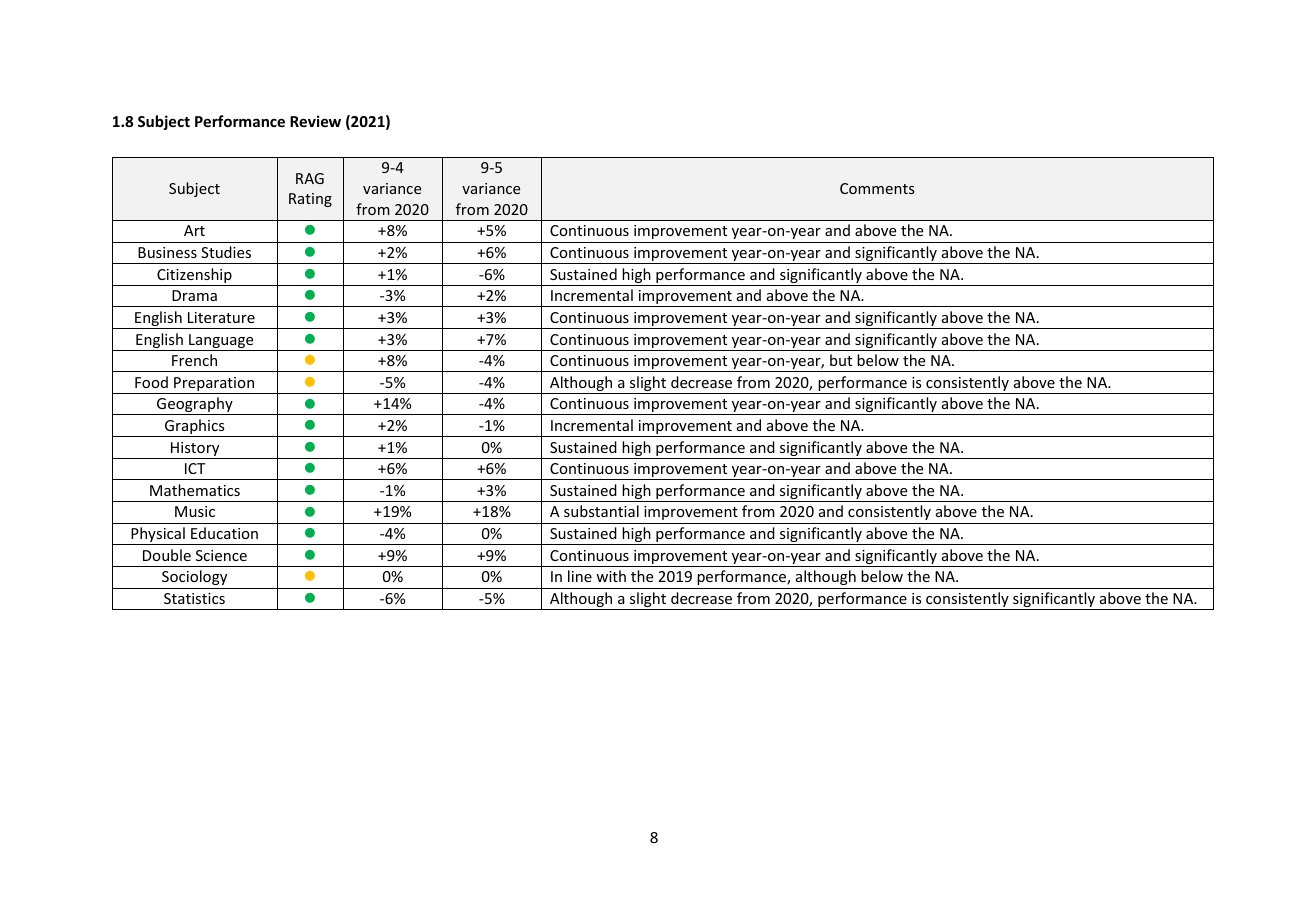 This screenshot has height=924, width=1308. What do you see at coordinates (194, 277) in the screenshot?
I see `Citizenship` at bounding box center [194, 277].
